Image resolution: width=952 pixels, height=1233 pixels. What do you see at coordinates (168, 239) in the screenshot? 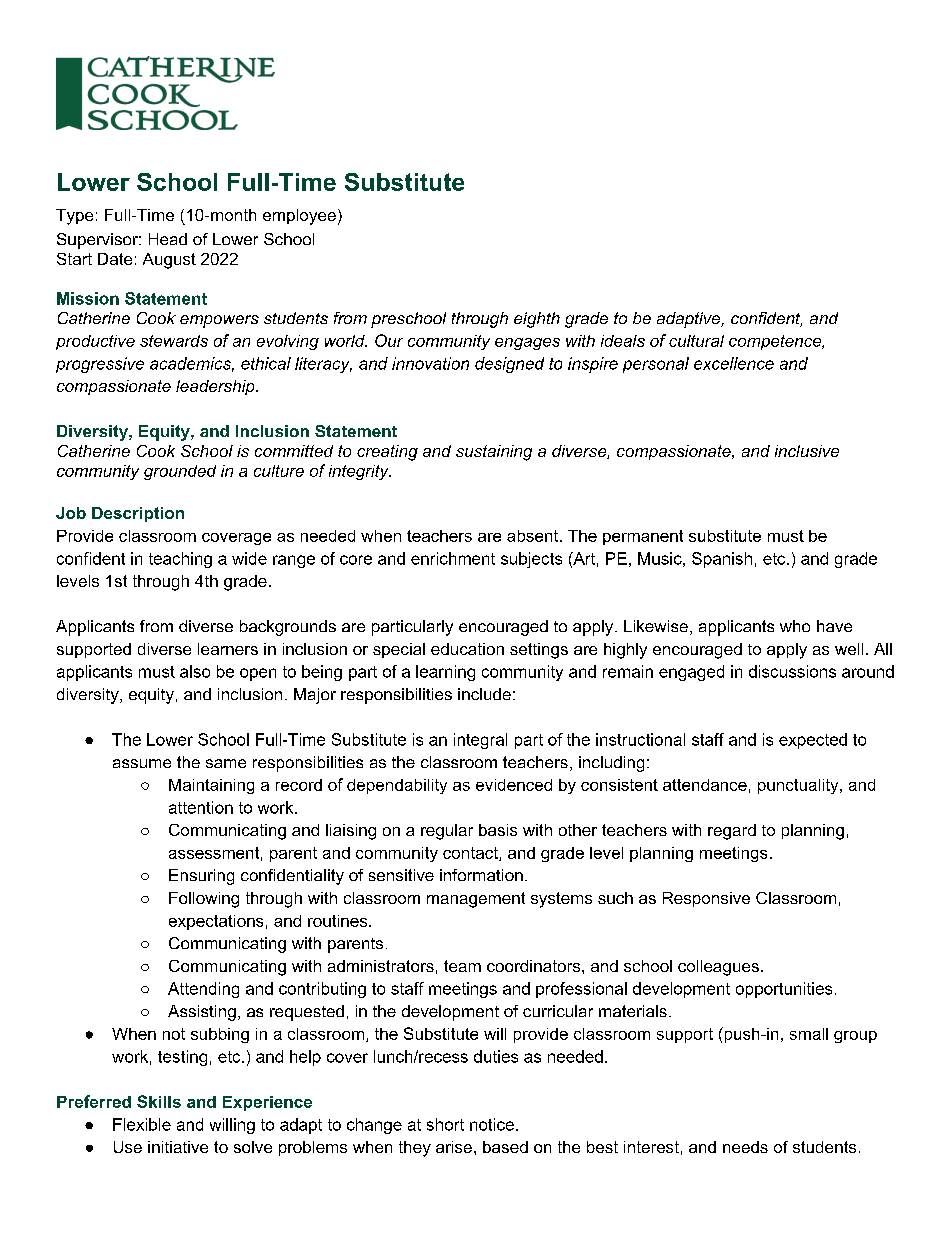
I see `Head` at bounding box center [168, 239].
